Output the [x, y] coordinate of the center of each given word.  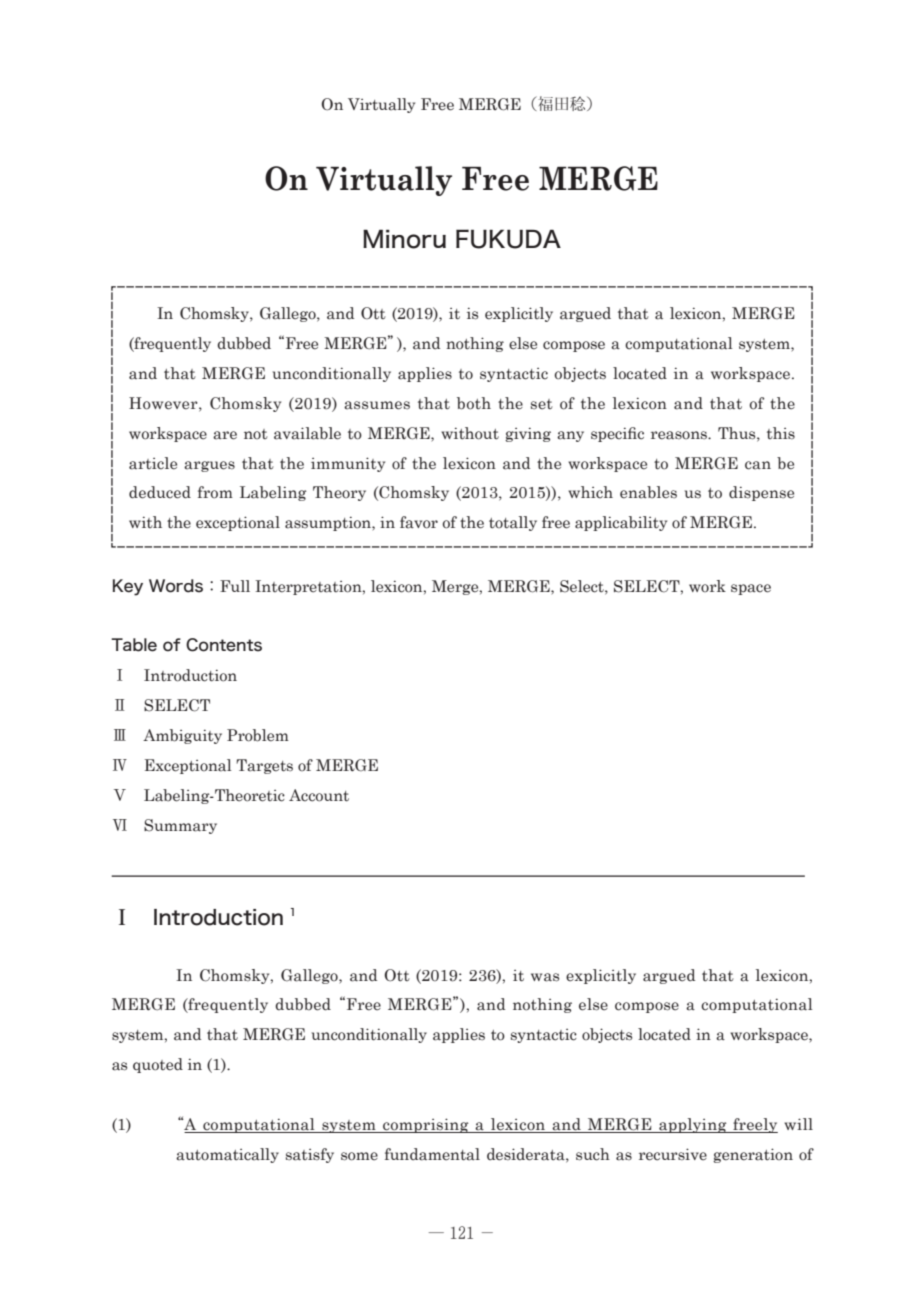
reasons [680, 435]
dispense [761, 493]
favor [419, 522]
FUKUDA [508, 239]
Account [319, 795]
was [545, 977]
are [225, 435]
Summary [180, 826]
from [215, 492]
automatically [227, 1155]
